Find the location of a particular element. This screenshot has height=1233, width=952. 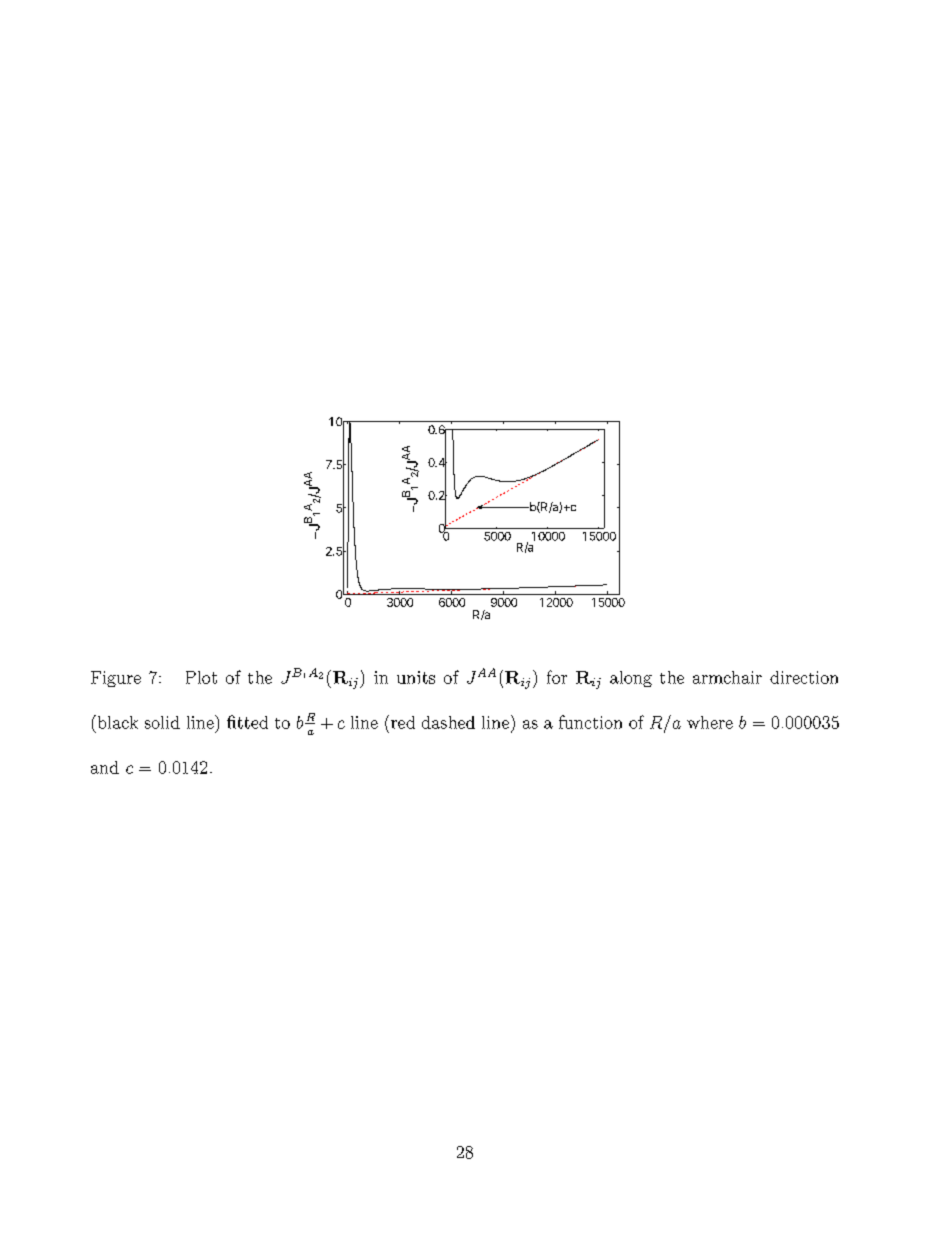

units is located at coordinates (416, 677).
